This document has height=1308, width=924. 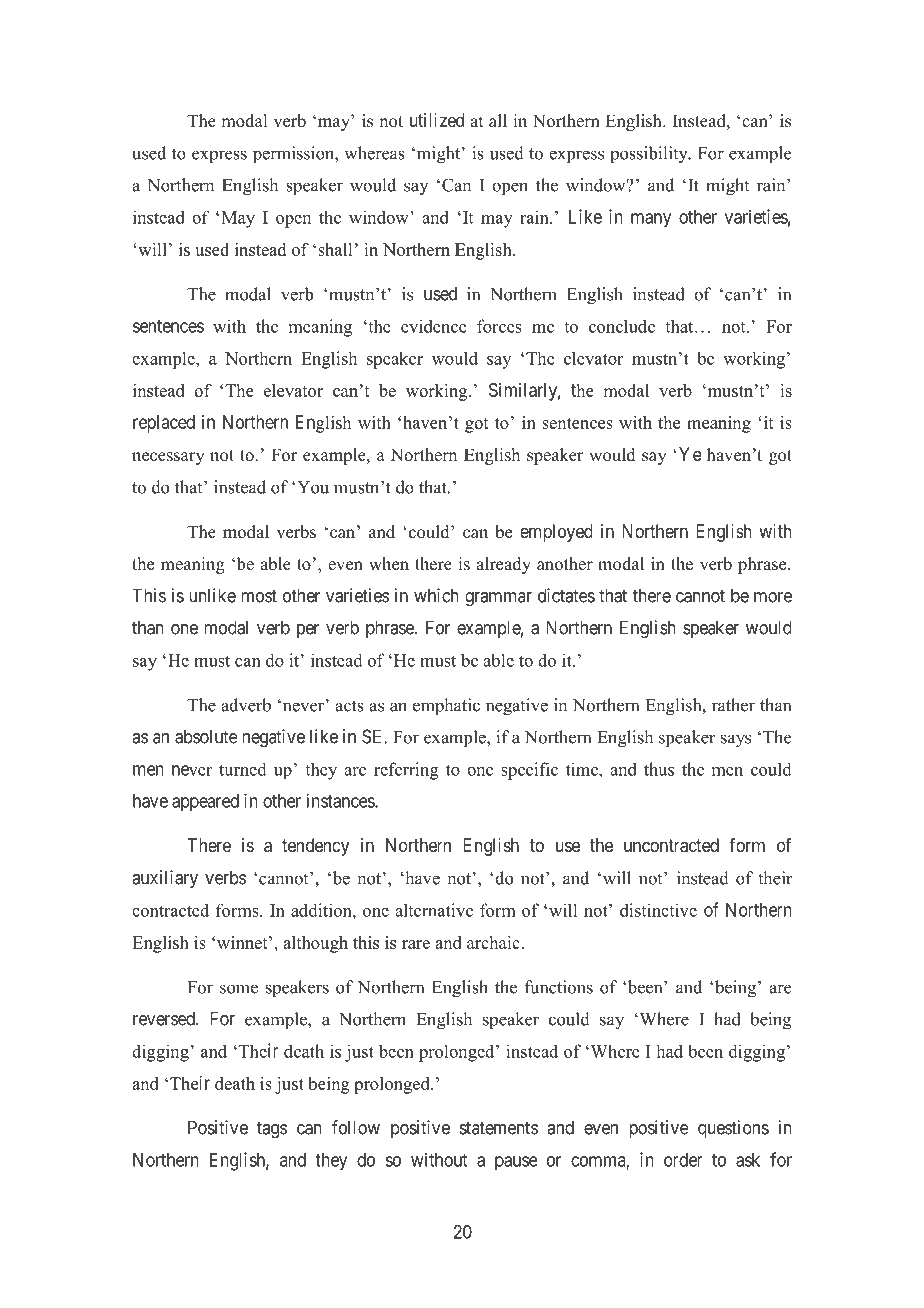 What do you see at coordinates (437, 120) in the document?
I see `utilized` at bounding box center [437, 120].
